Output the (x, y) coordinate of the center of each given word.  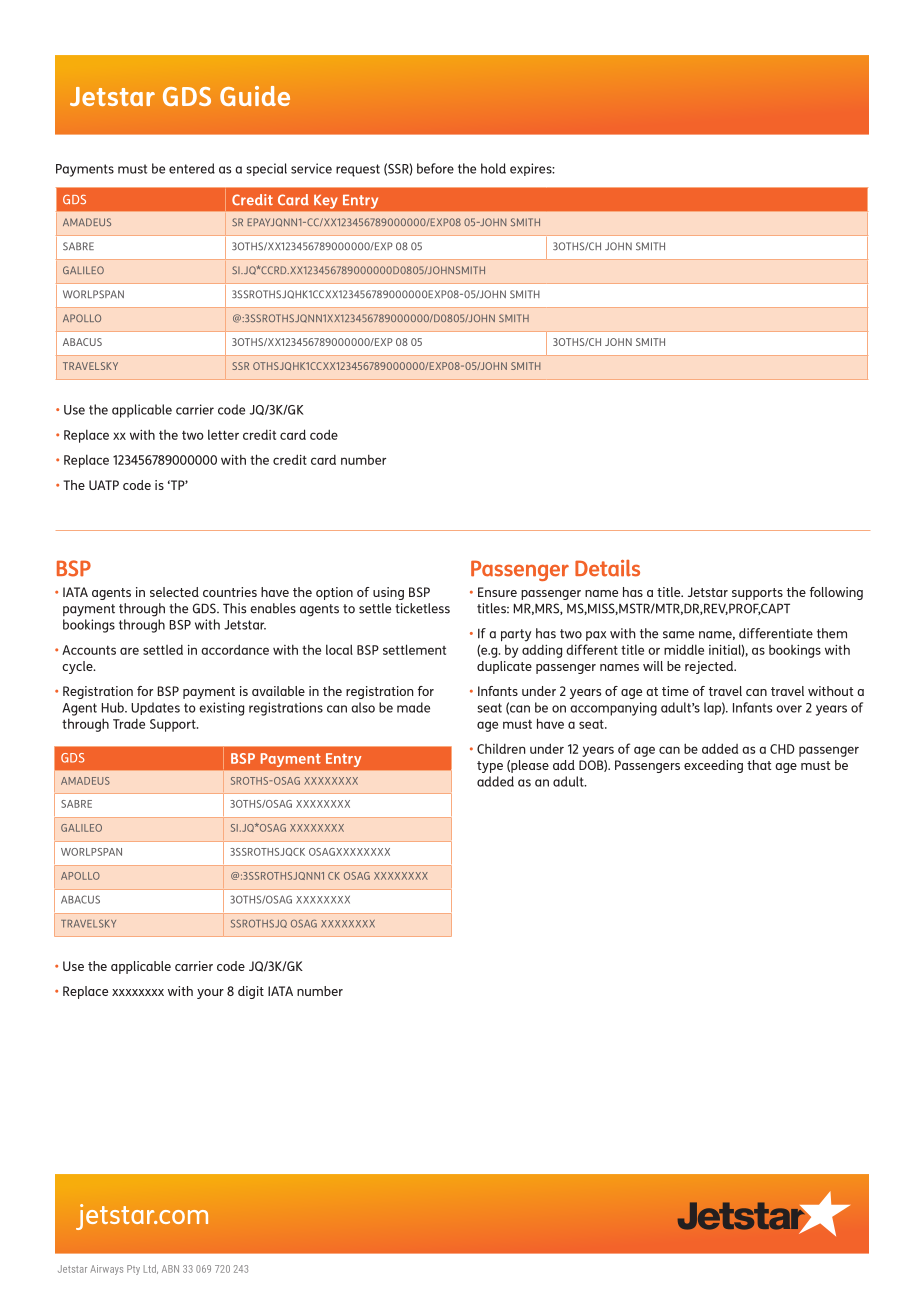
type (490, 767)
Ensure (497, 592)
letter (223, 434)
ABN (170, 1269)
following (836, 593)
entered (192, 168)
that (759, 765)
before (435, 168)
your (210, 994)
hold (493, 168)
